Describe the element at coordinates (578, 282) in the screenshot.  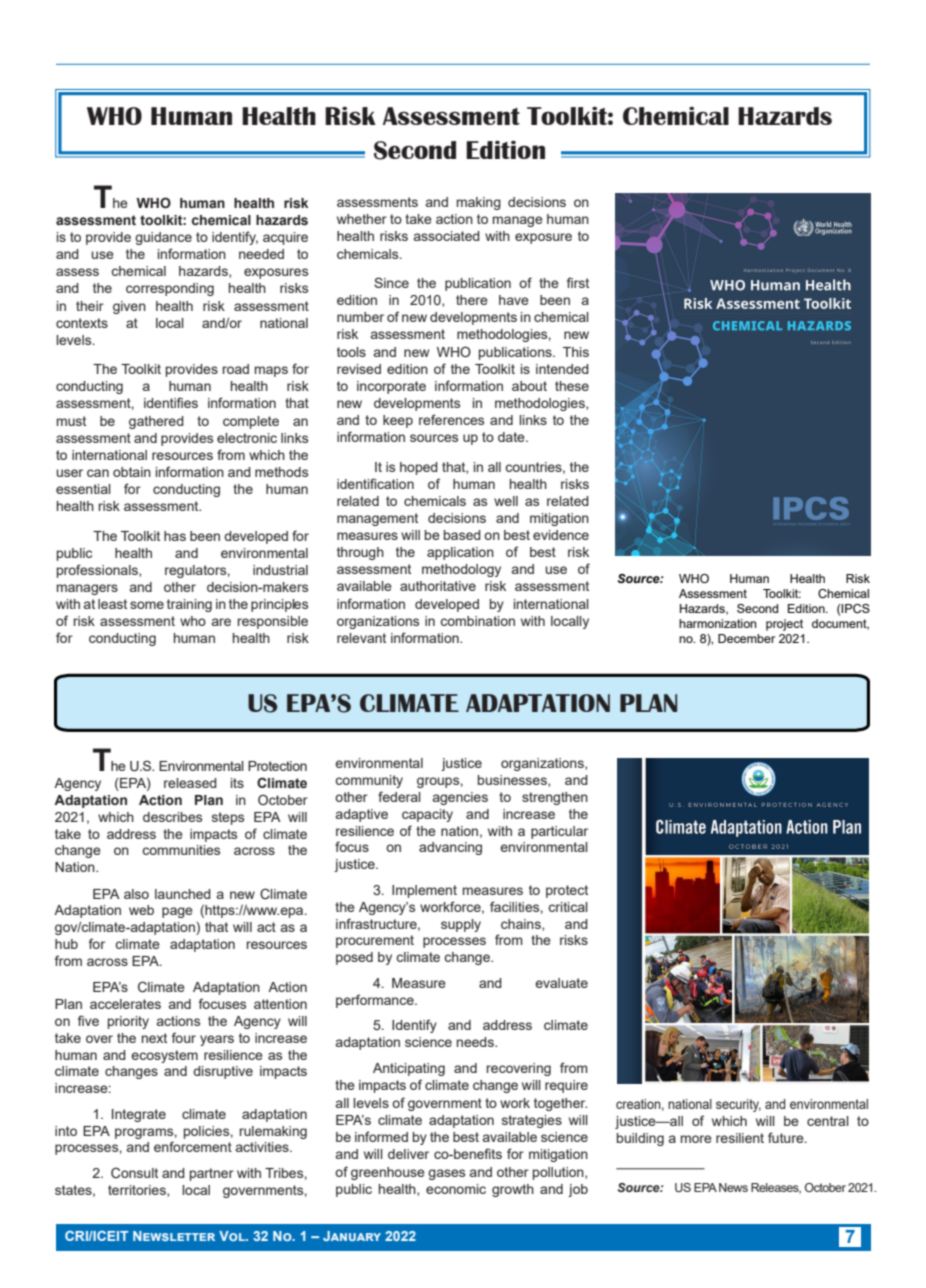
I see `first` at that location.
